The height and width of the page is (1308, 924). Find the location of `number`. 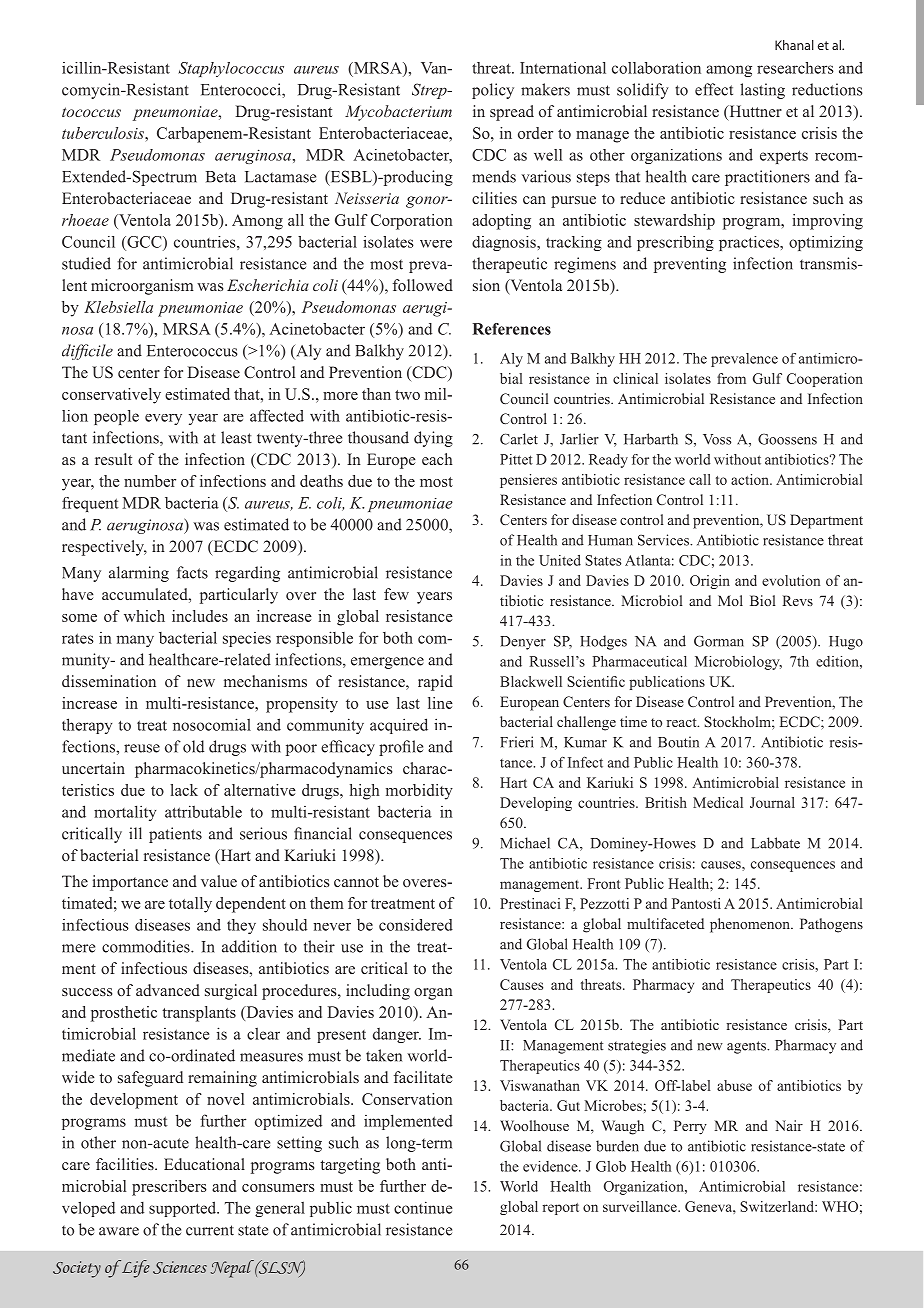

number is located at coordinates (150, 481).
